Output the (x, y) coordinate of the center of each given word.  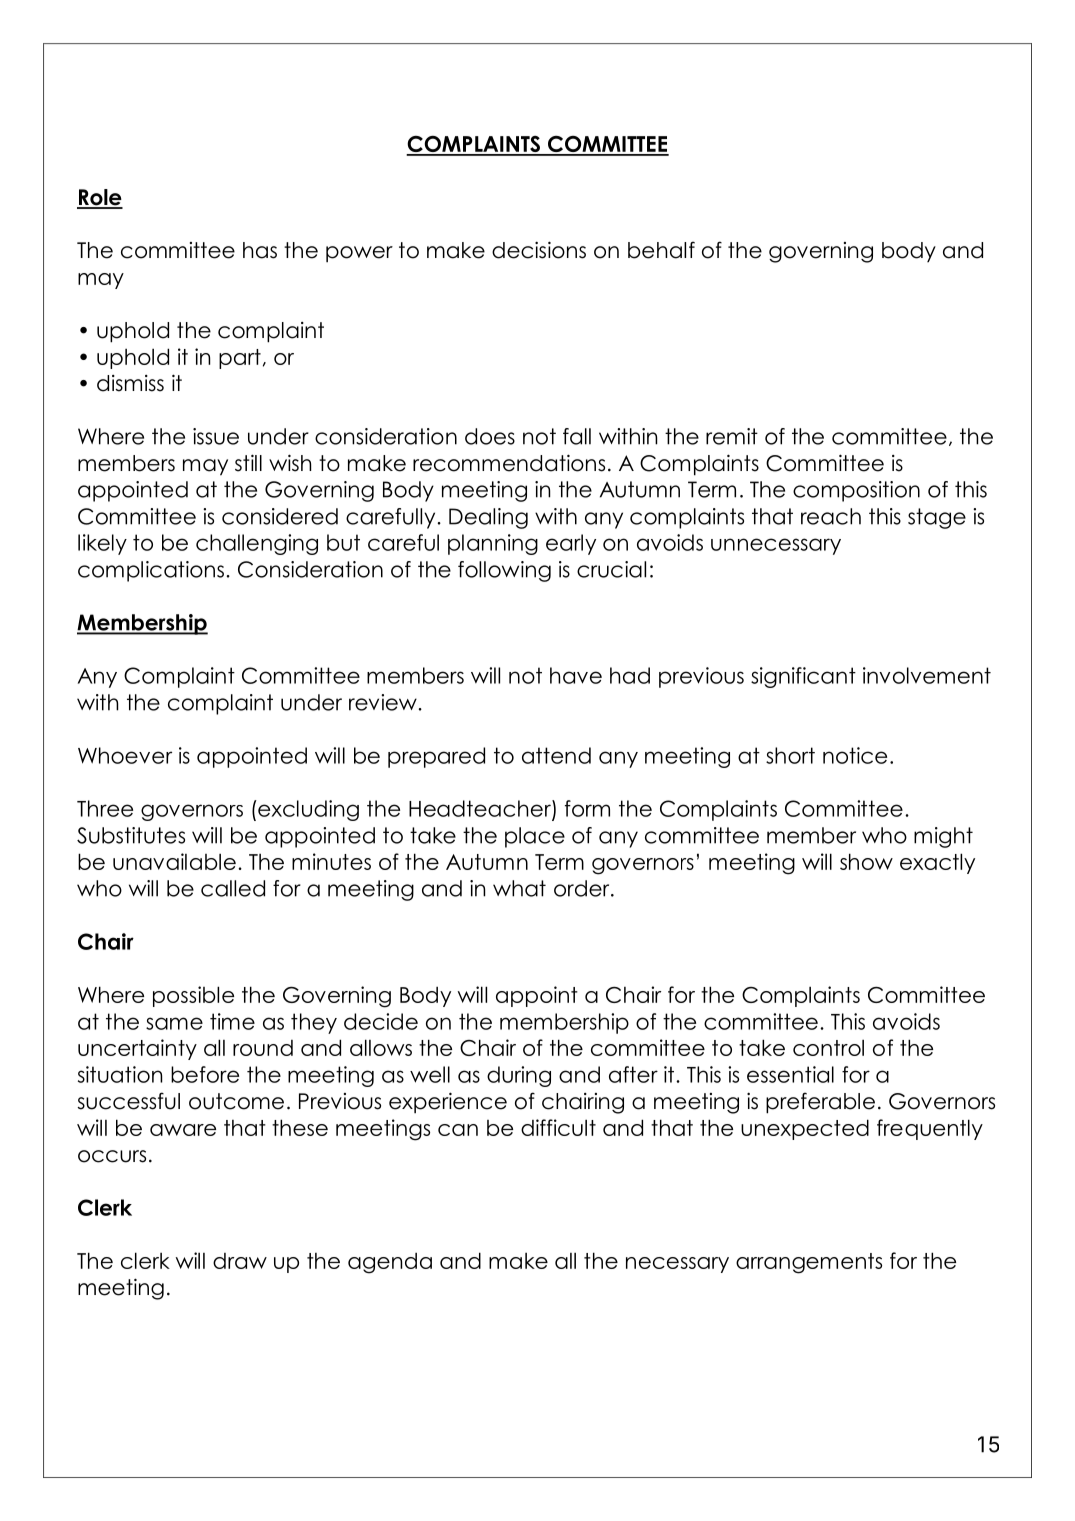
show (866, 861)
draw (240, 1261)
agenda (390, 1263)
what (519, 888)
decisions (539, 250)
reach (831, 516)
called (233, 888)
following (504, 571)
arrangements (809, 1263)
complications (151, 571)
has (260, 250)
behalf (661, 250)
